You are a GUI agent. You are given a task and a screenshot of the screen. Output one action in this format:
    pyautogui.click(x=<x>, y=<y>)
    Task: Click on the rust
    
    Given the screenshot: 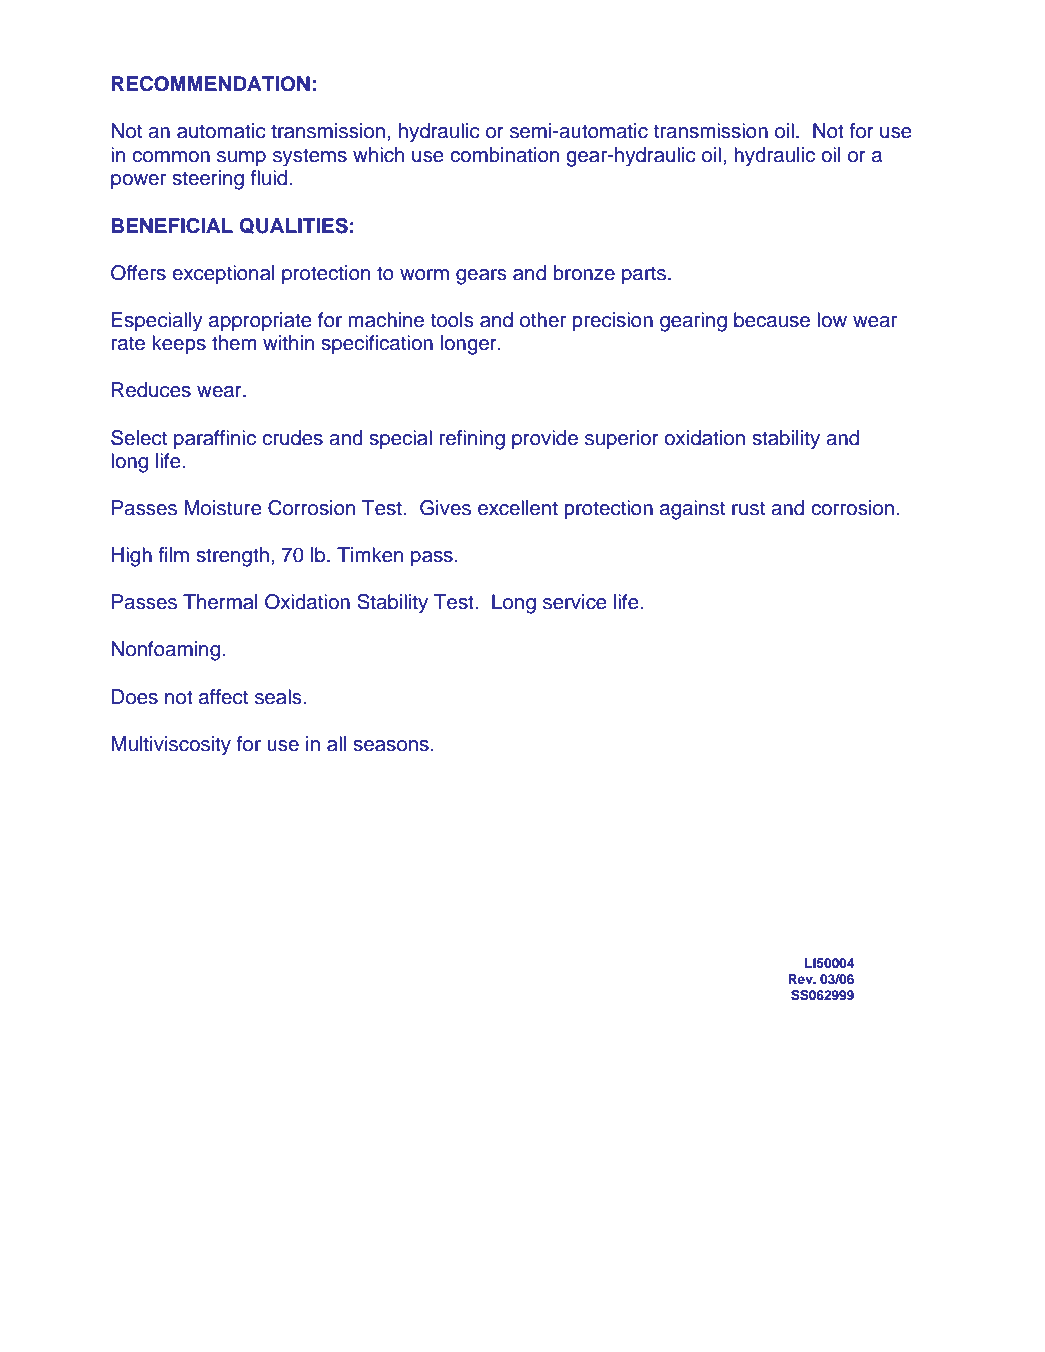 What is the action you would take?
    pyautogui.click(x=748, y=508)
